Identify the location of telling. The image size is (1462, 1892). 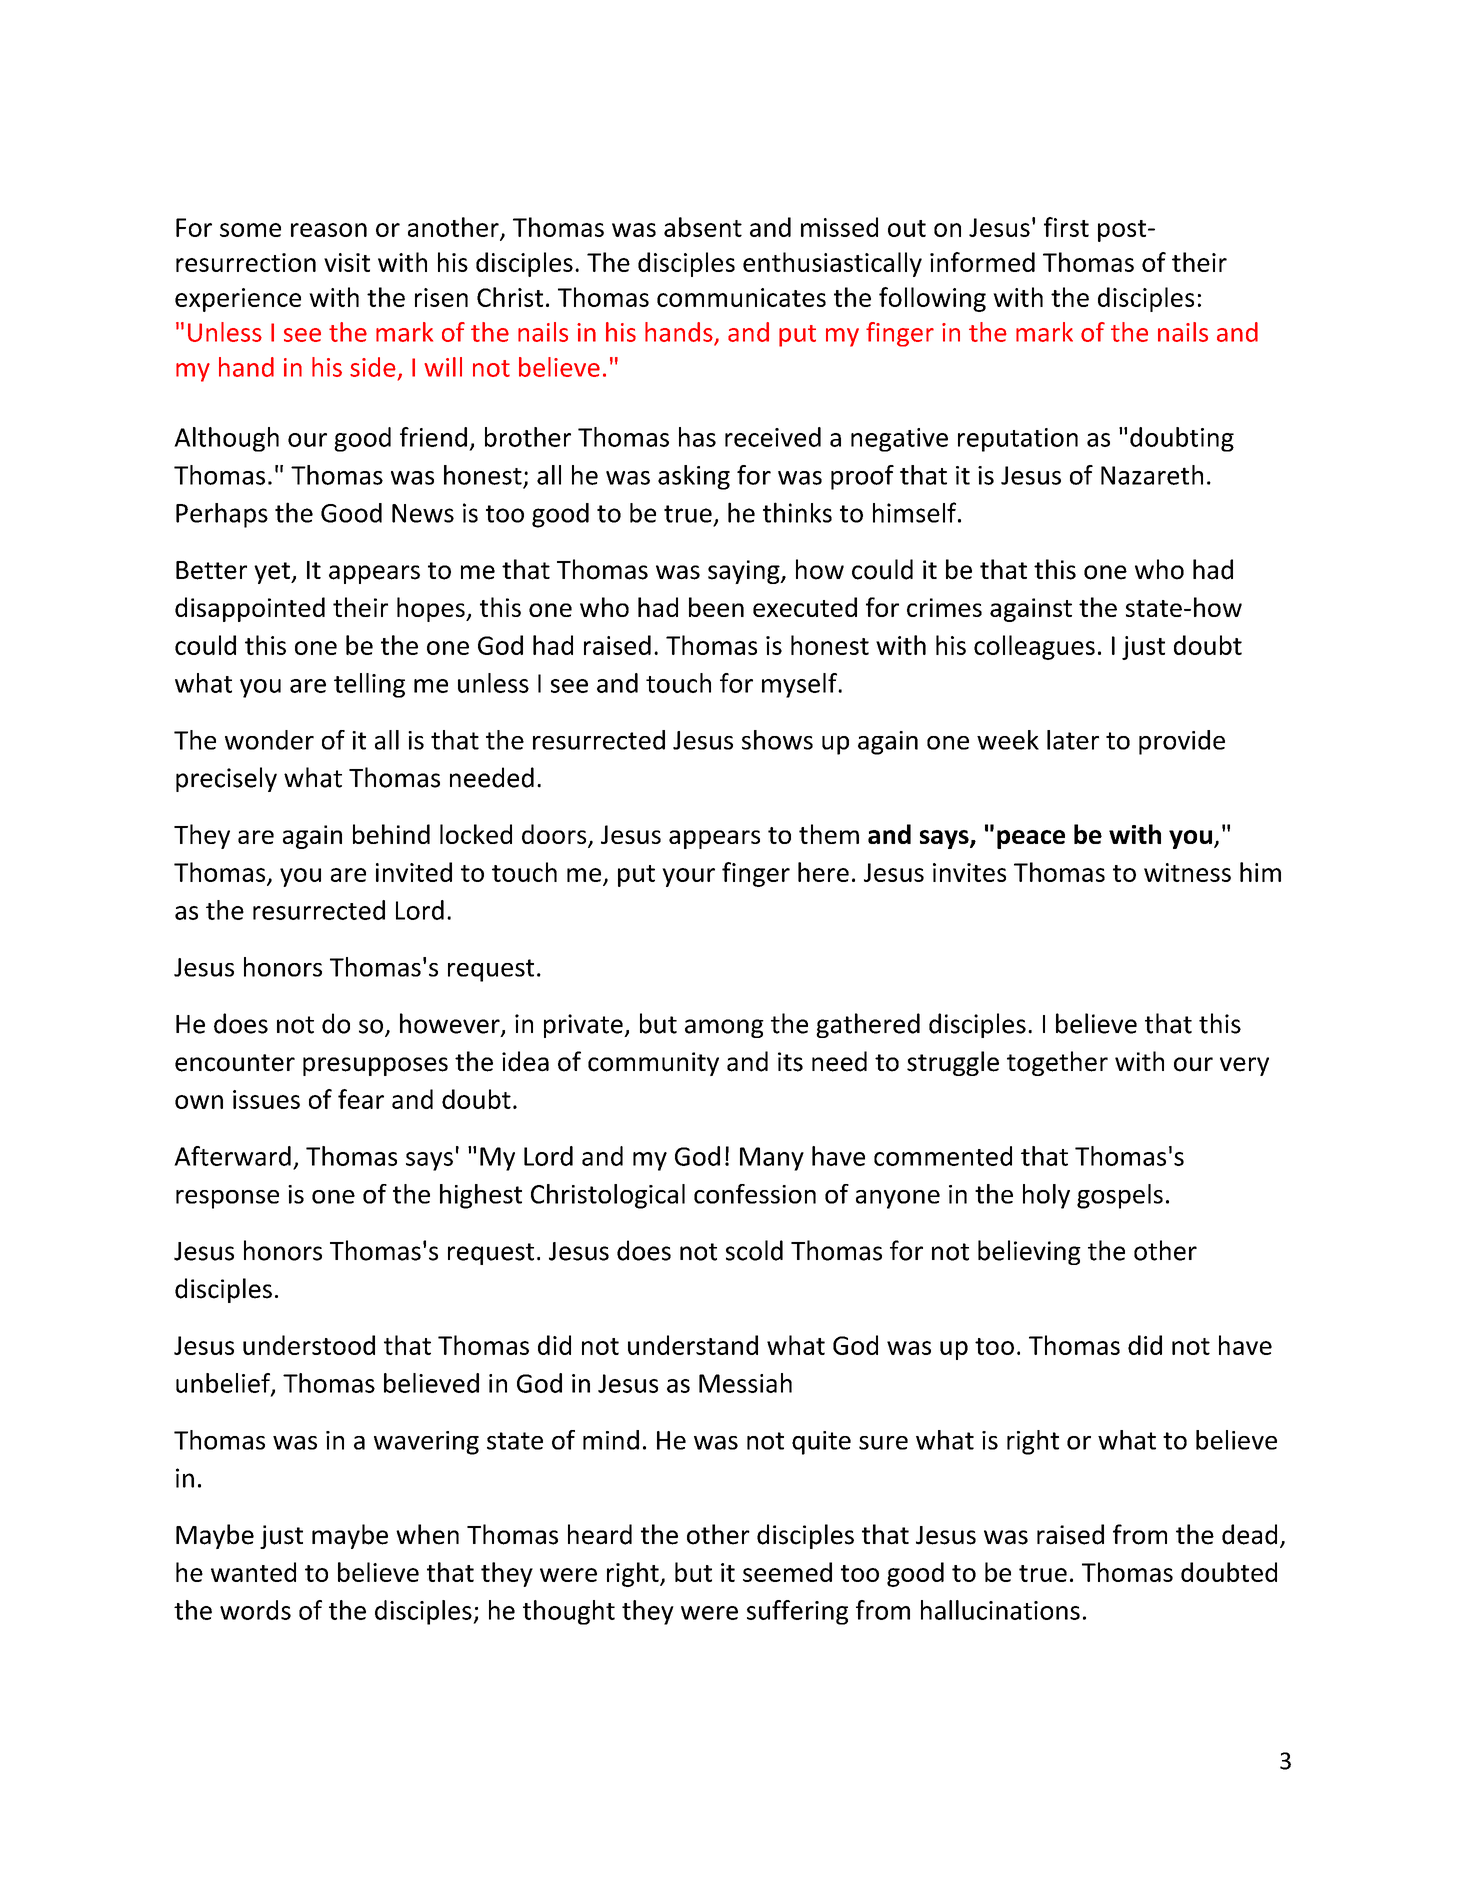
(369, 685).
